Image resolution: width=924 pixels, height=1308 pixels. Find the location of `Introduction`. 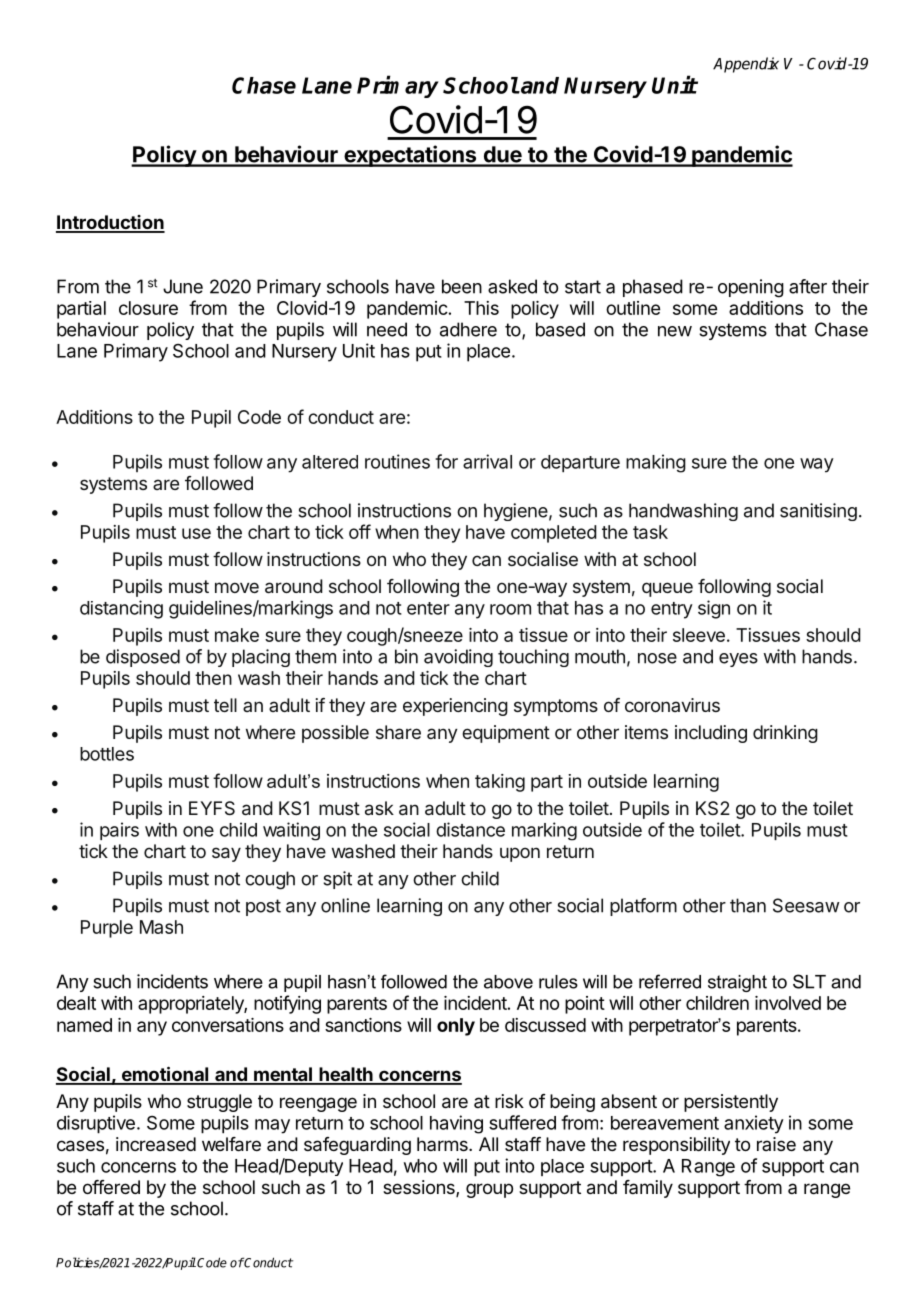

Introduction is located at coordinates (110, 223).
